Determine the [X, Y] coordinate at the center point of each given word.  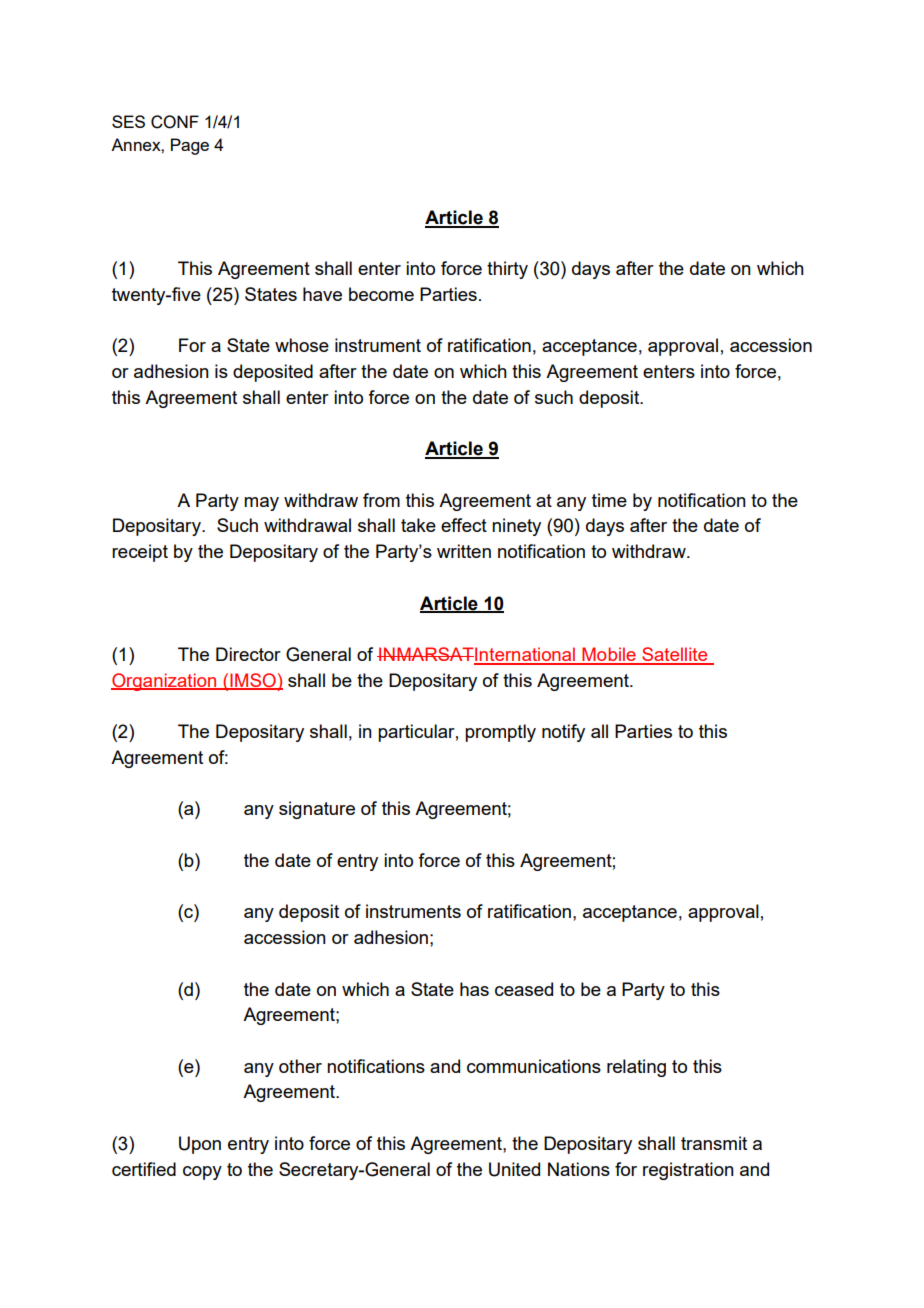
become [381, 294]
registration [688, 1171]
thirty [507, 270]
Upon [200, 1145]
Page [190, 146]
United [514, 1169]
